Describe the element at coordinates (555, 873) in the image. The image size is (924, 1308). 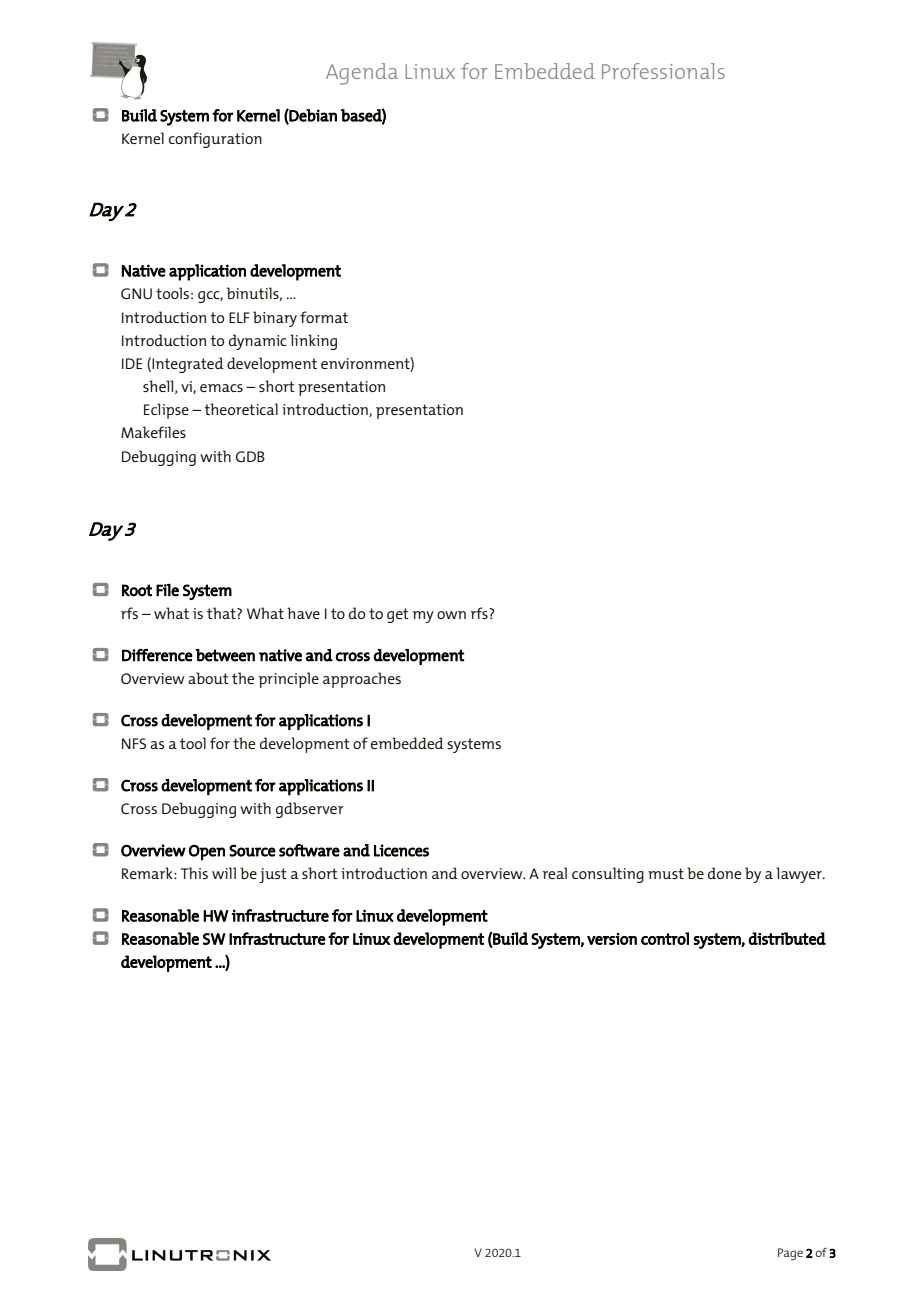
I see `real` at that location.
